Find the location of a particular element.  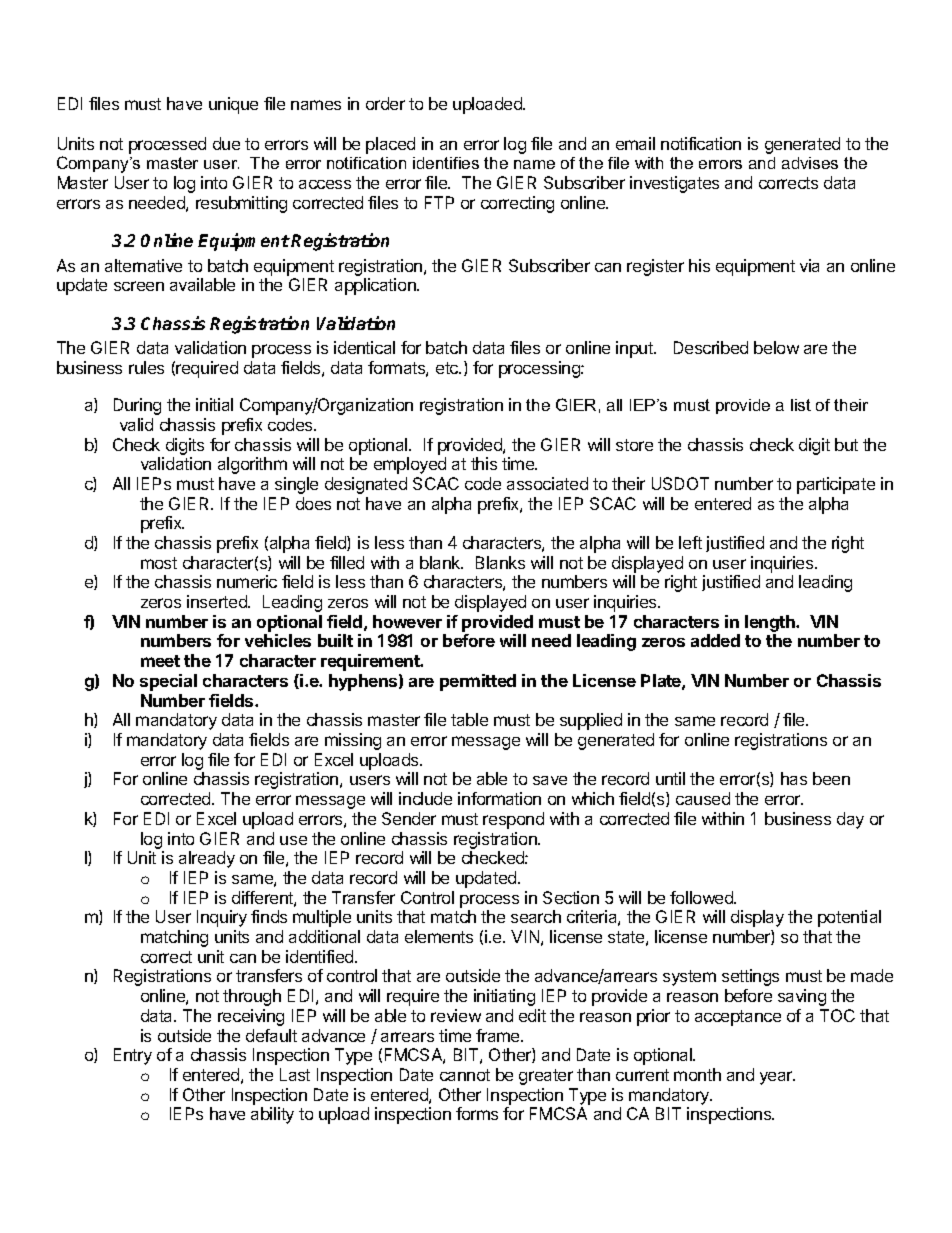

rules is located at coordinates (146, 367).
